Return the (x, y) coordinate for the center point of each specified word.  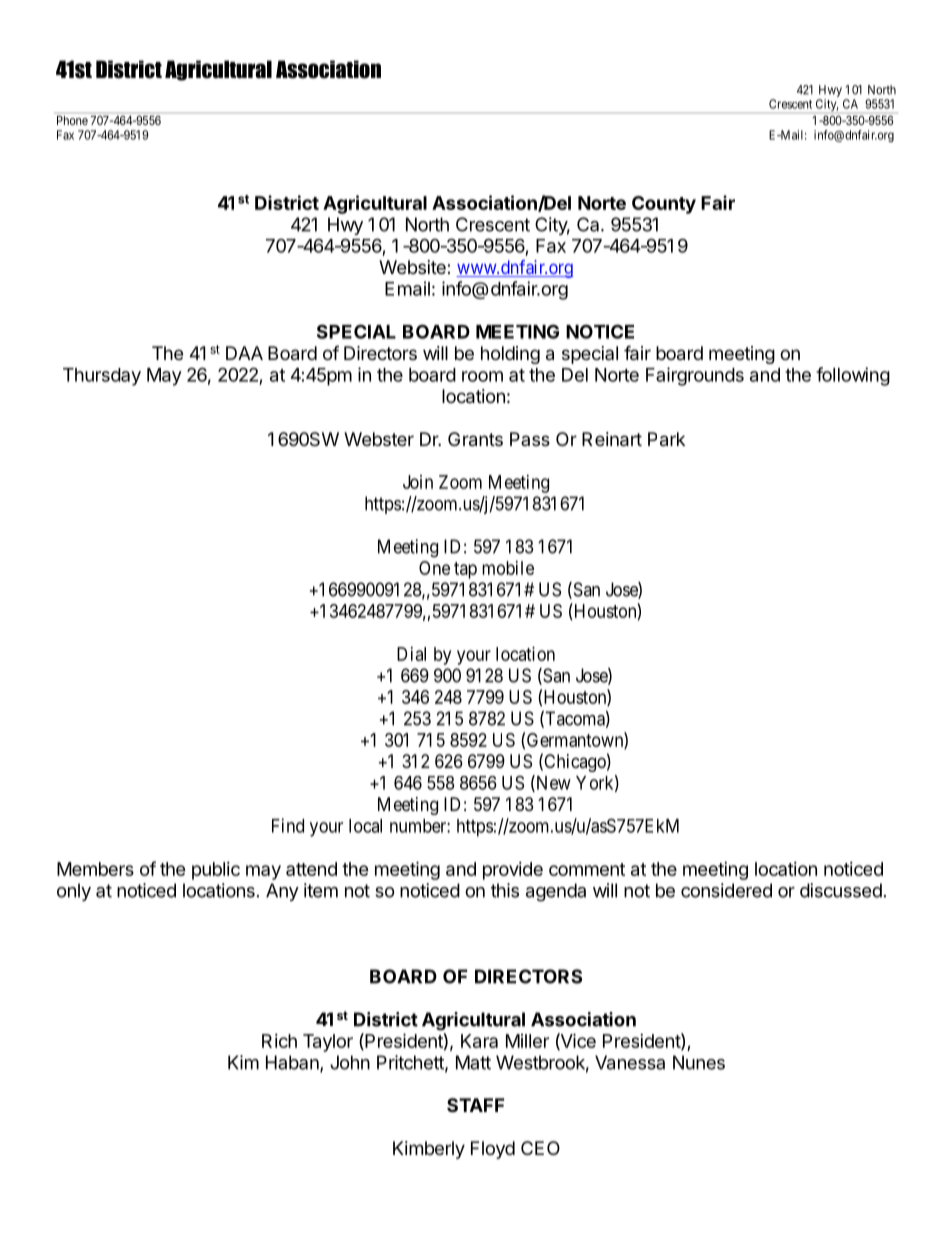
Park (666, 439)
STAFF (475, 1105)
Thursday (102, 377)
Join (418, 482)
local (365, 826)
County (664, 205)
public (216, 871)
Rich (279, 1041)
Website (413, 267)
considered (726, 890)
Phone (72, 120)
